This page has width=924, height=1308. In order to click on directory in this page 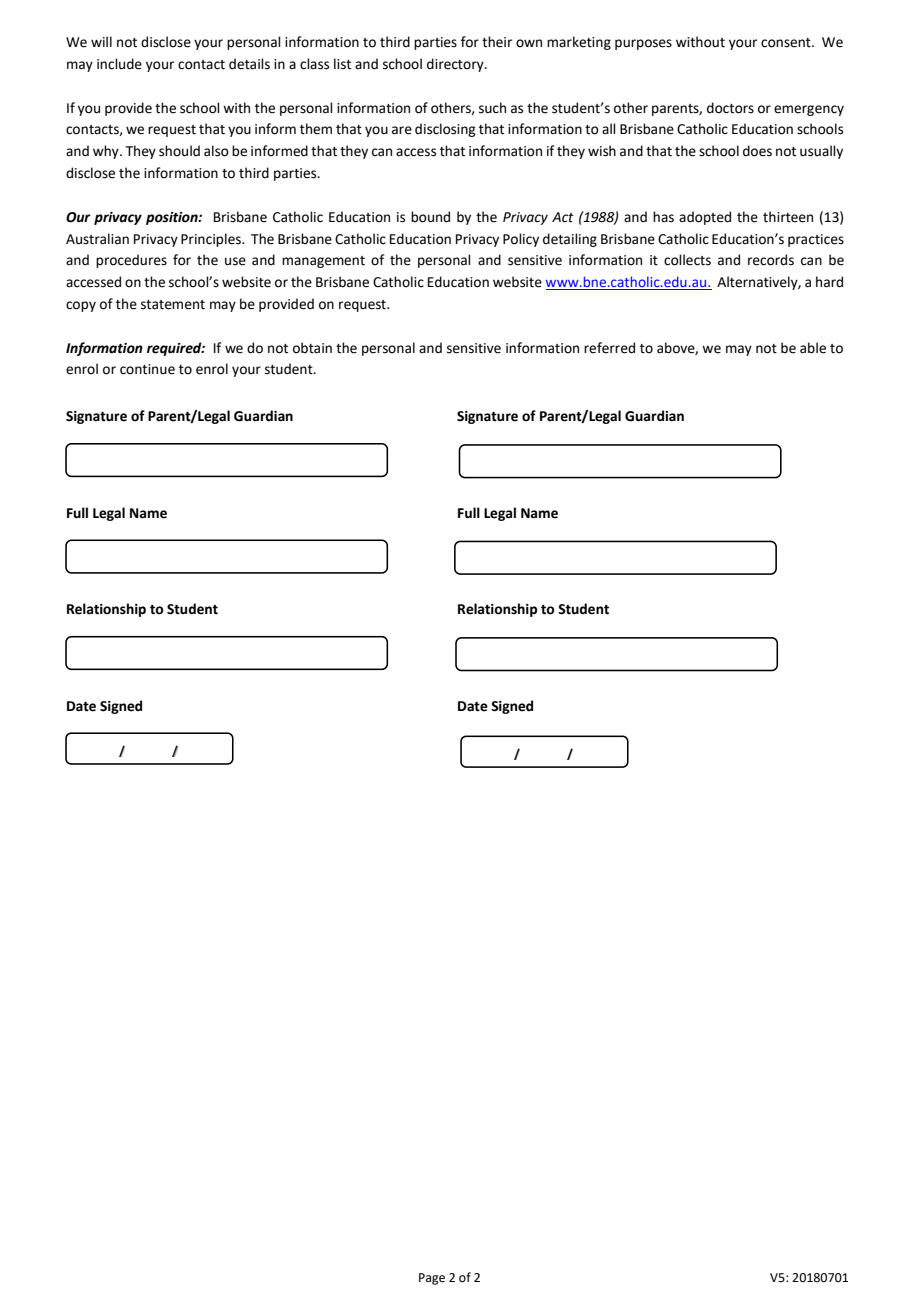, I will do `click(456, 65)`.
